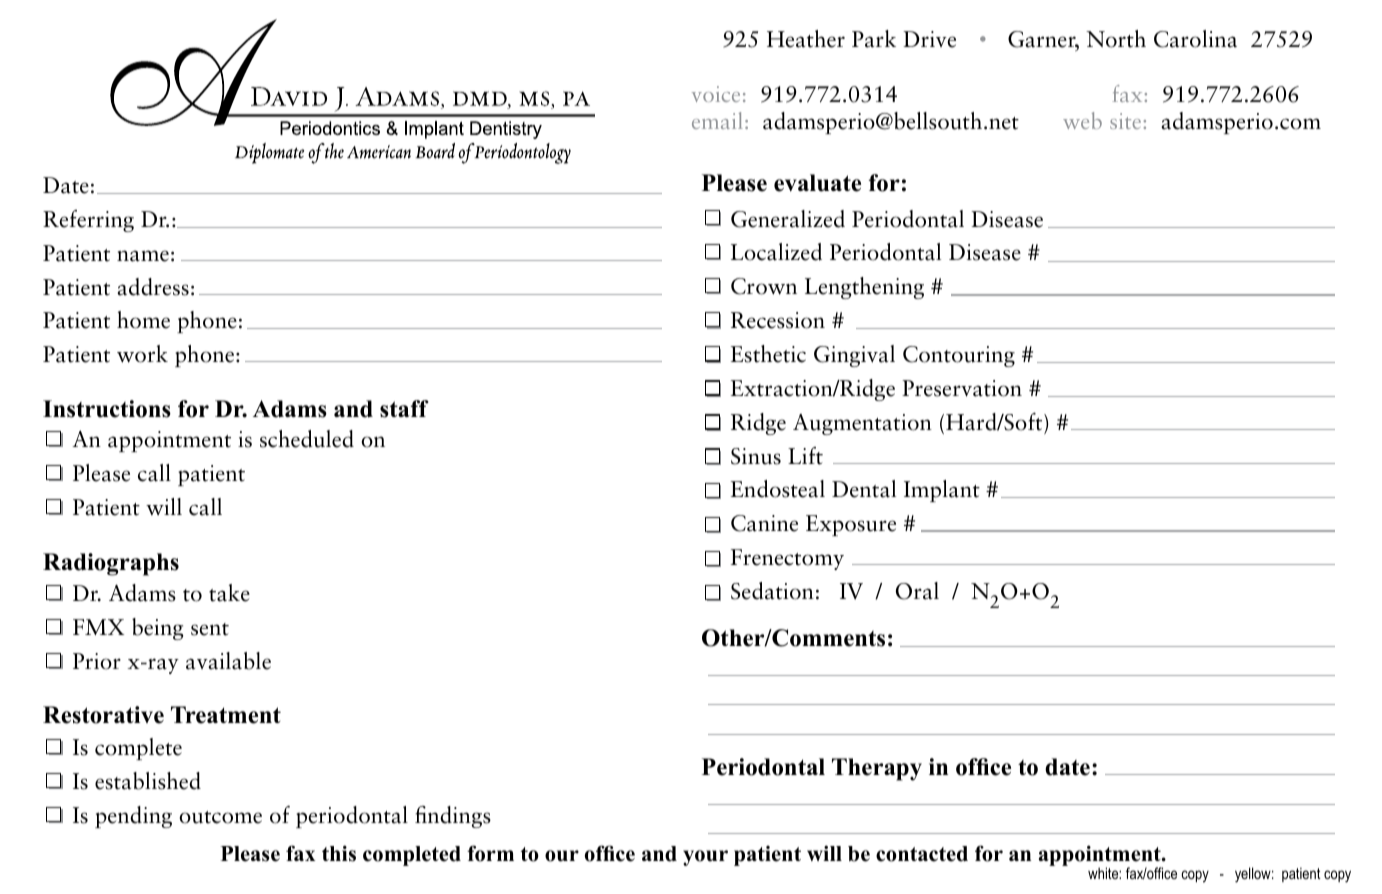  Describe the element at coordinates (307, 439) in the image. I see `scheduled` at that location.
